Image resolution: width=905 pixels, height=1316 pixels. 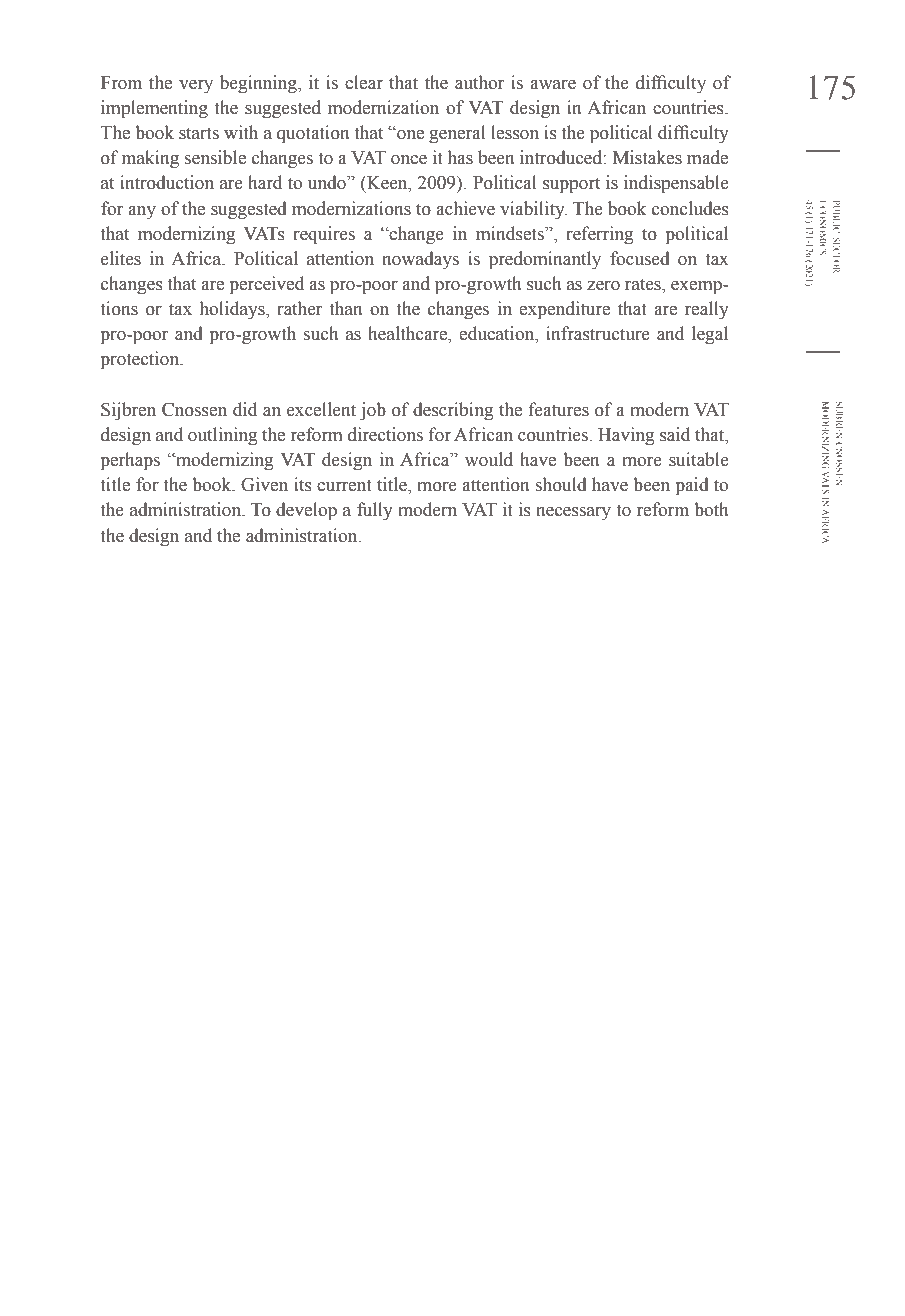 I want to click on clear, so click(x=364, y=82).
